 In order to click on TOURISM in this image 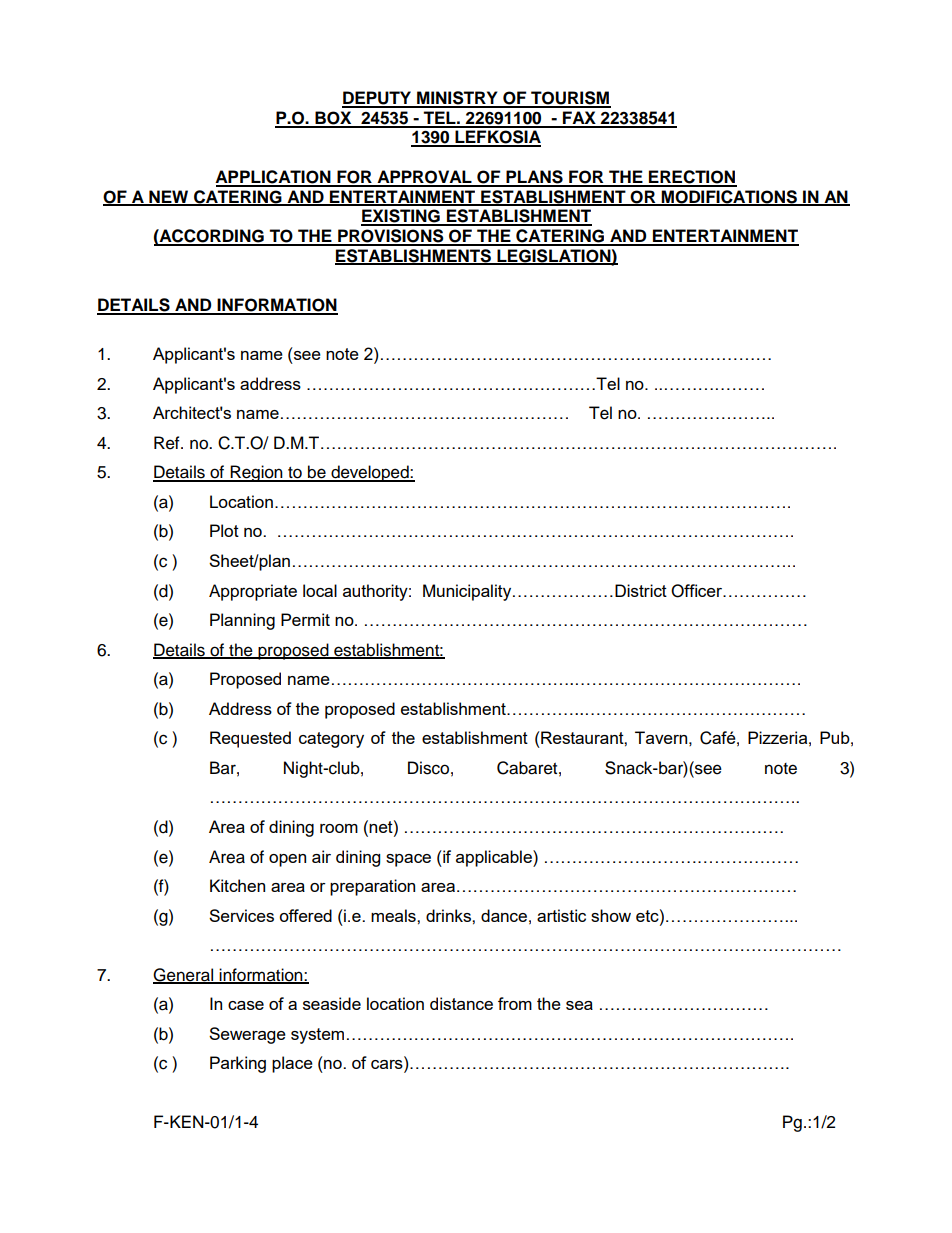, I will do `click(570, 99)`.
